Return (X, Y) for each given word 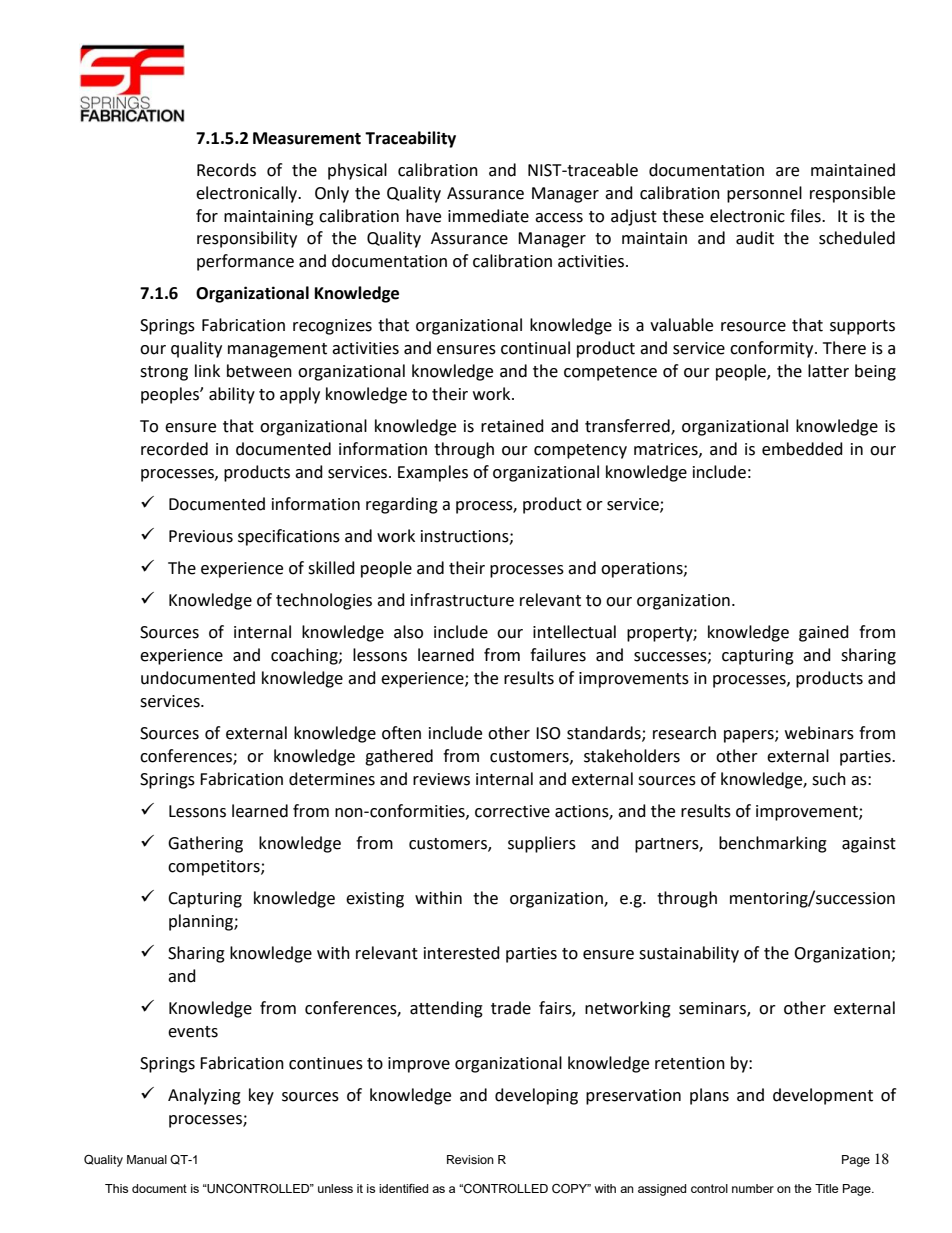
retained (512, 426)
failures (558, 655)
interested (462, 953)
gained (824, 633)
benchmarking (773, 844)
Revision (470, 1159)
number (753, 1188)
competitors (215, 868)
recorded (174, 449)
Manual (147, 1159)
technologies (324, 601)
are (787, 172)
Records (226, 170)
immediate (488, 216)
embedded (802, 449)
